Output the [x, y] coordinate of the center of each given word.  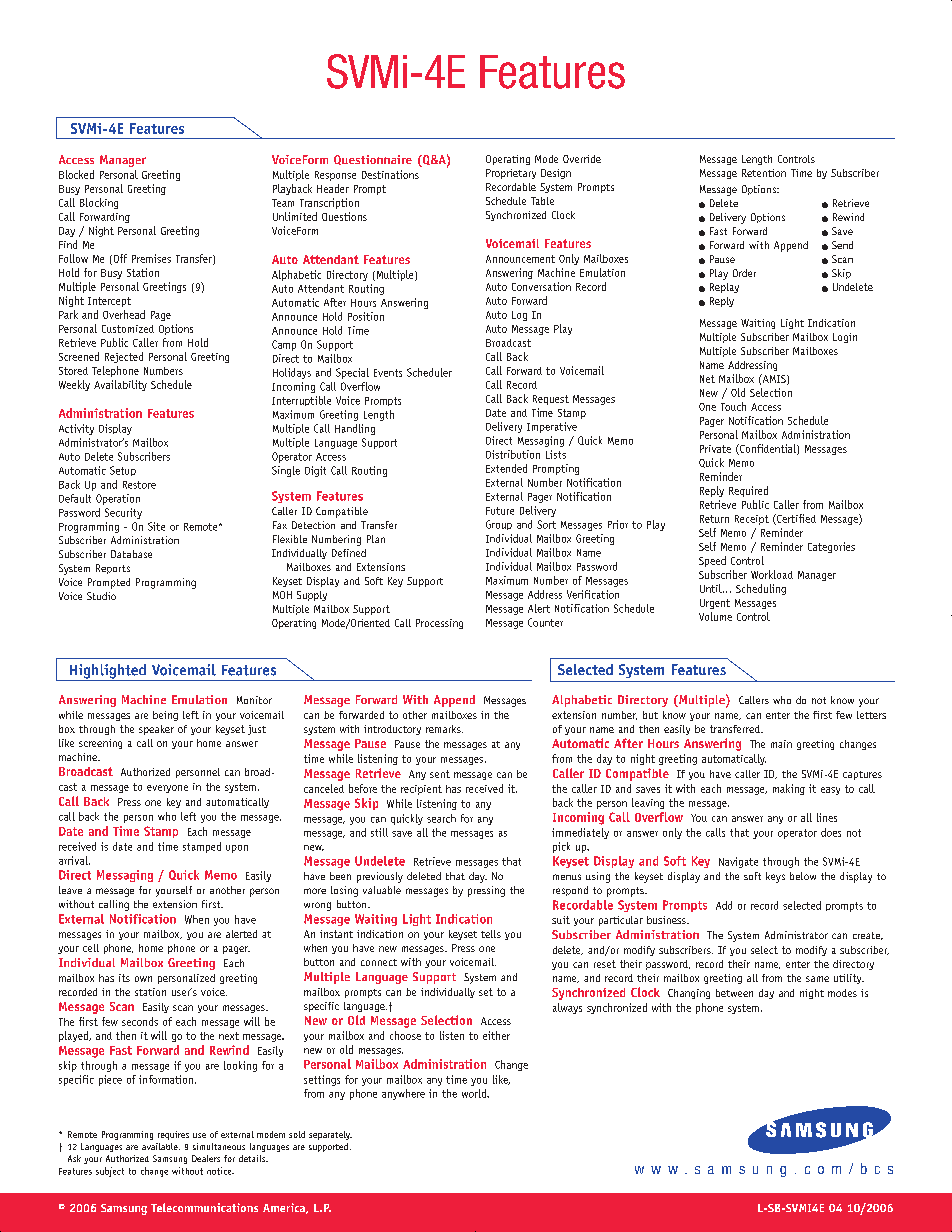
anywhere [403, 1094]
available [161, 1146]
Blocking [99, 203]
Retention [764, 173]
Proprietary [511, 174]
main [781, 744]
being [165, 716]
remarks [444, 729]
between [734, 993]
